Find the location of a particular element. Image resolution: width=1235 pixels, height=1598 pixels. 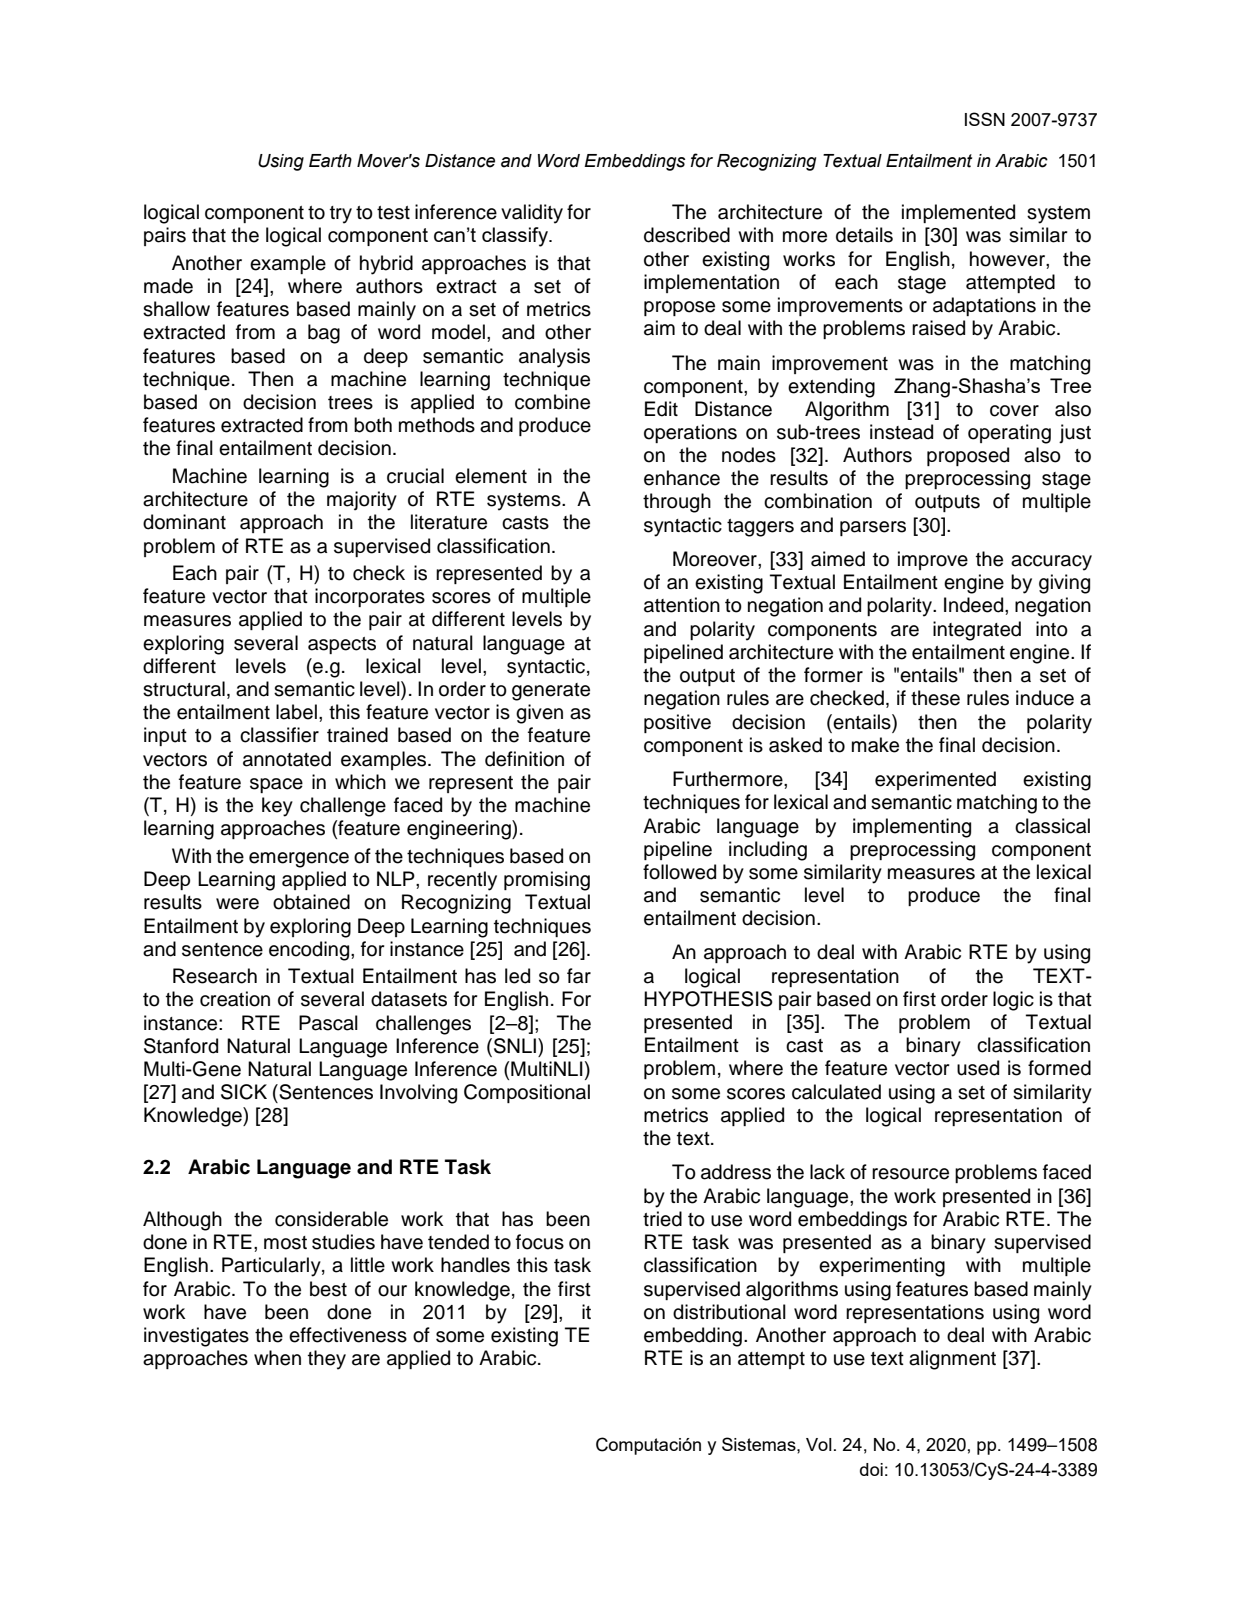

when is located at coordinates (277, 1358).
